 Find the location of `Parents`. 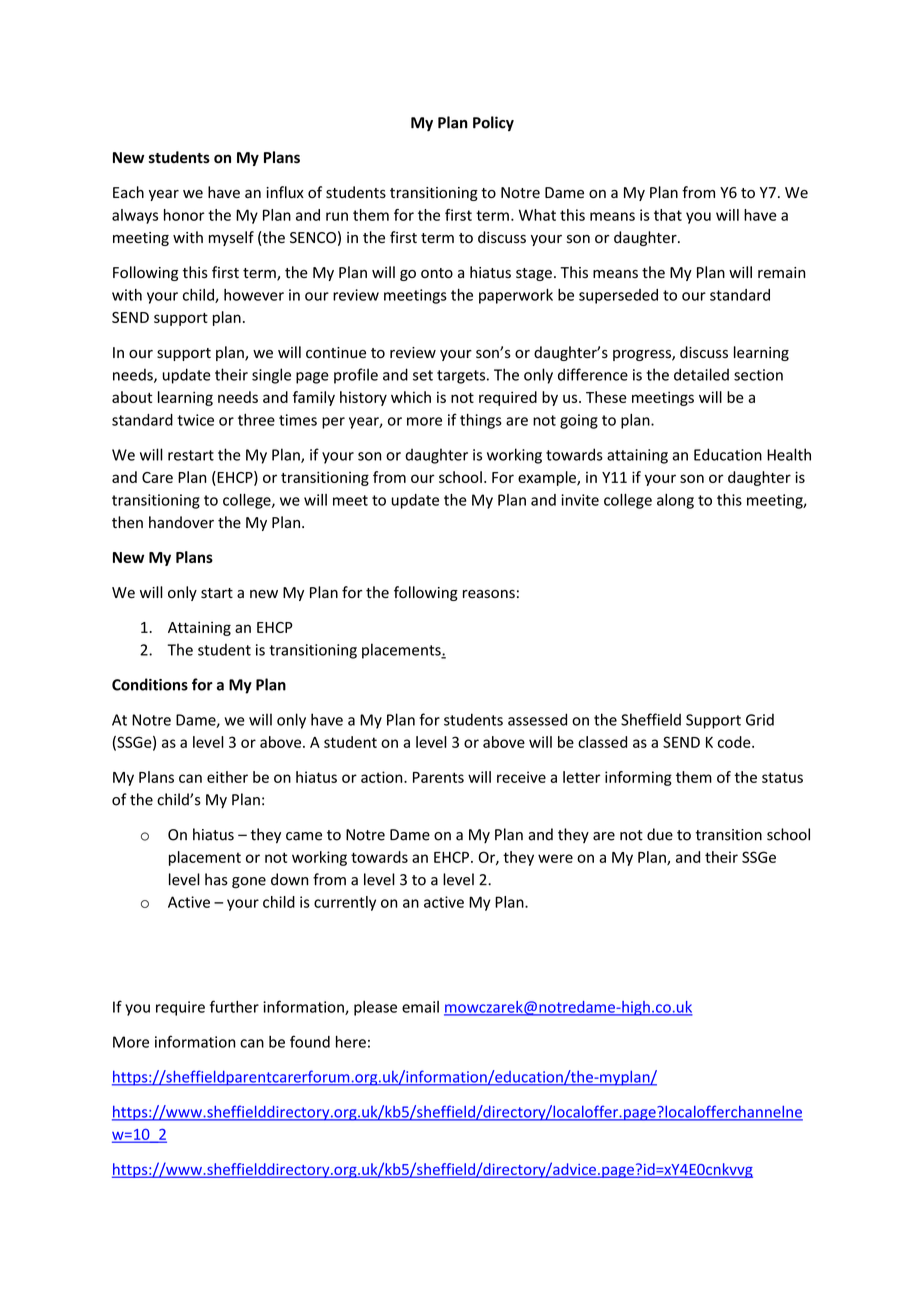

Parents is located at coordinates (438, 777).
